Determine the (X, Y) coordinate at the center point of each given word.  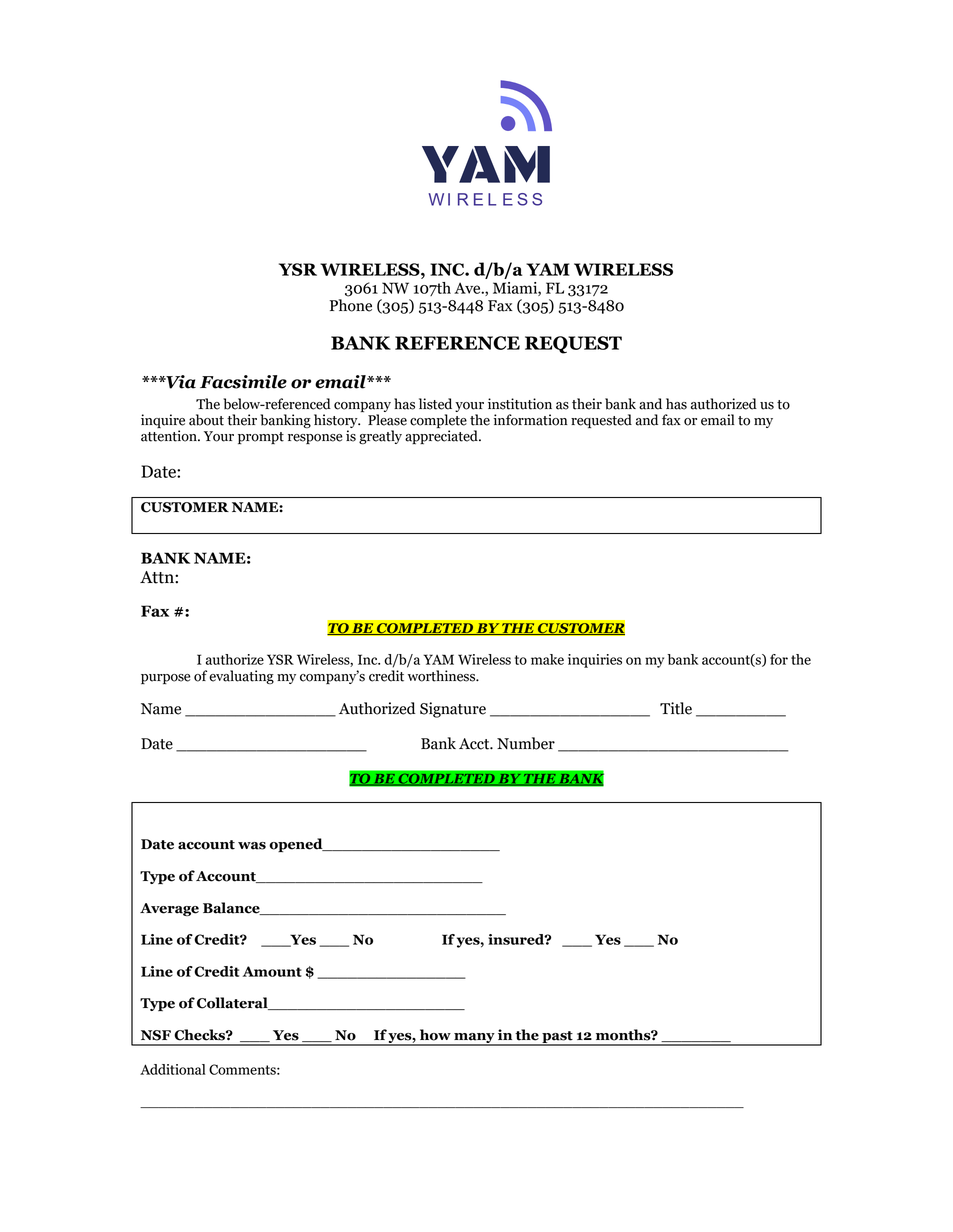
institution (520, 404)
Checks (200, 1035)
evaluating (241, 677)
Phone (351, 305)
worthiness (443, 676)
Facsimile (243, 382)
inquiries (595, 661)
